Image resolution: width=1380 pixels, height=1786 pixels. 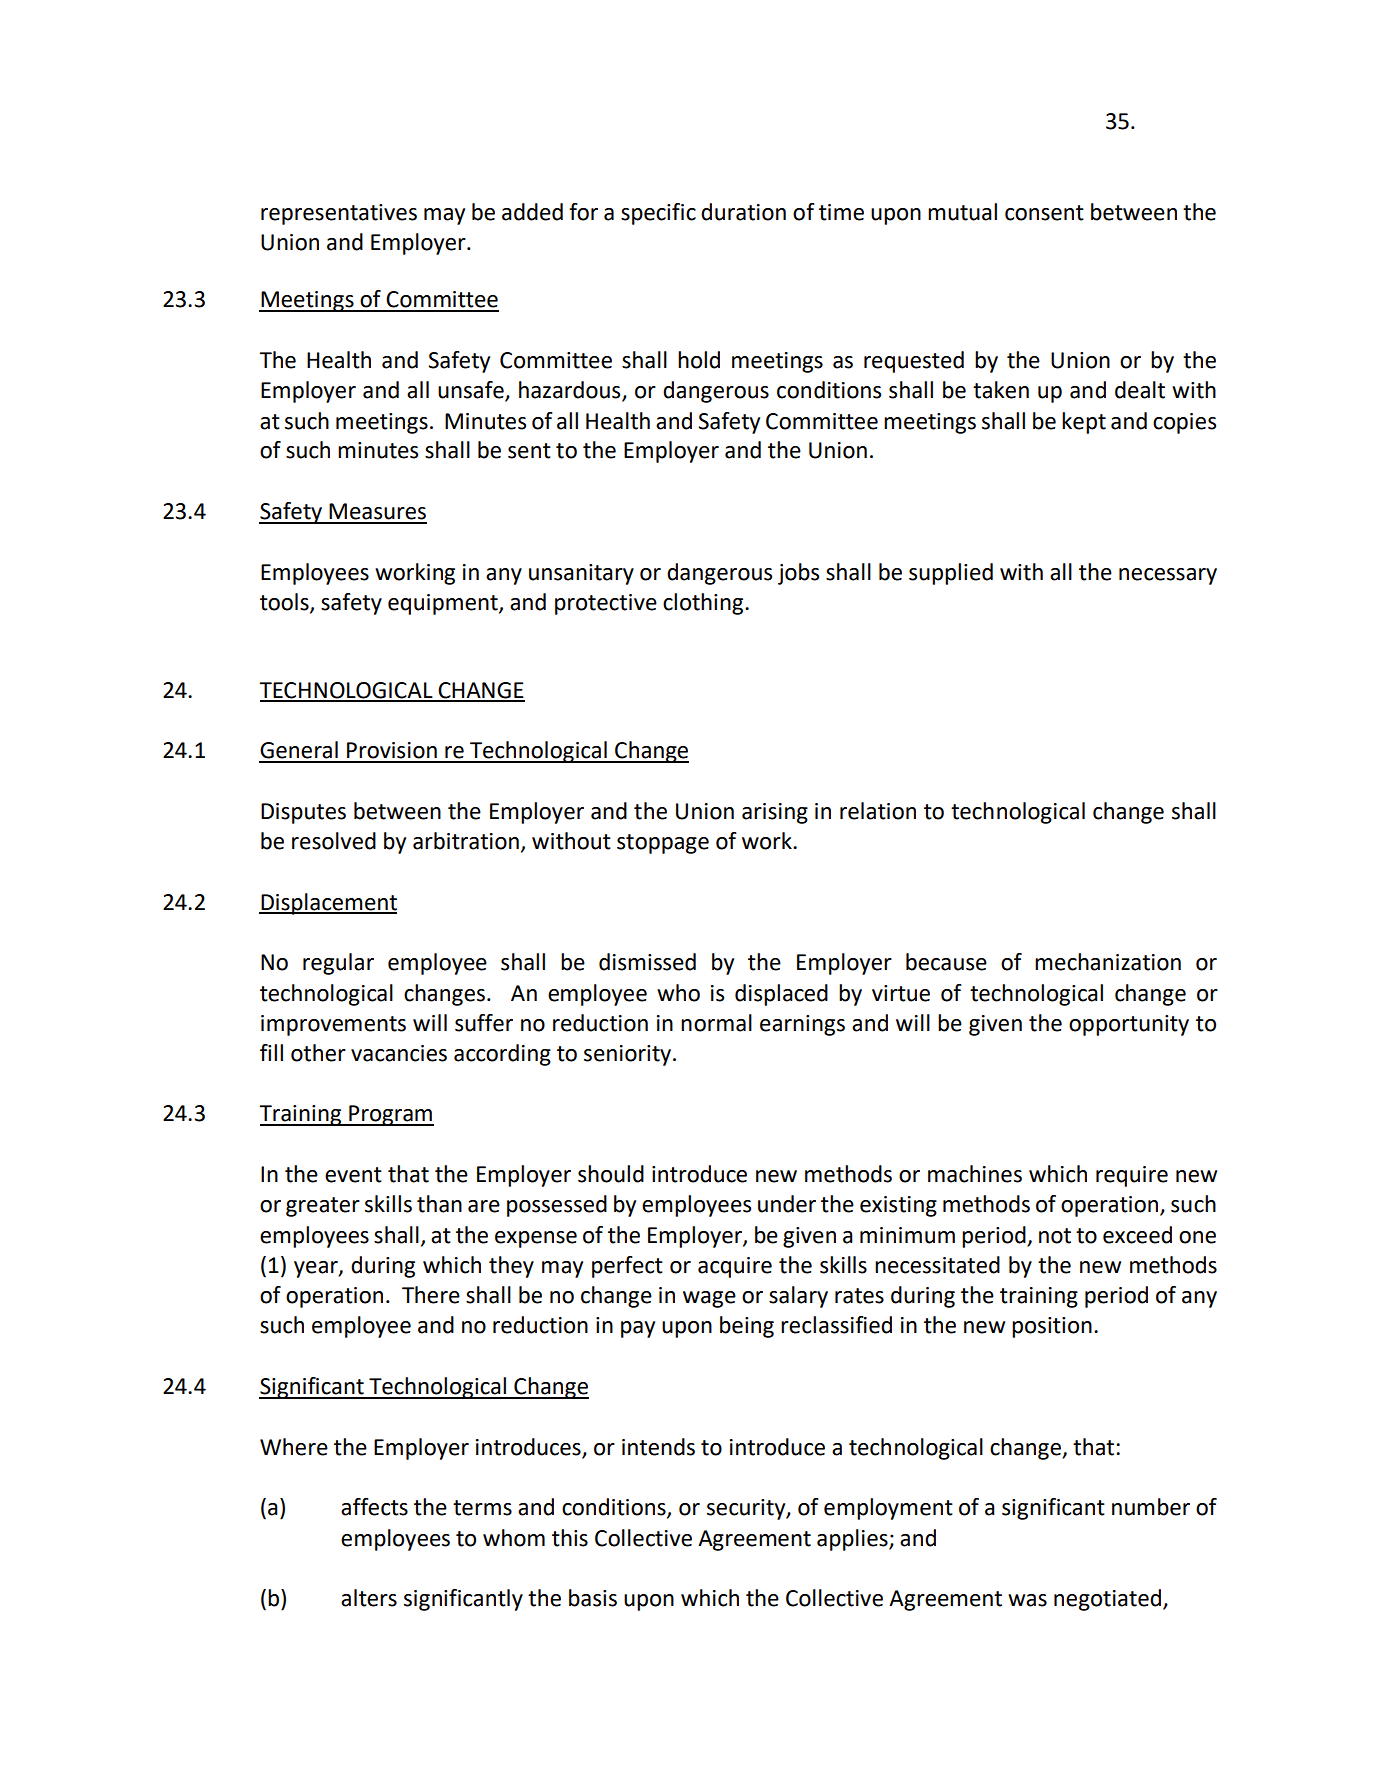 I want to click on necessary, so click(x=1168, y=576).
